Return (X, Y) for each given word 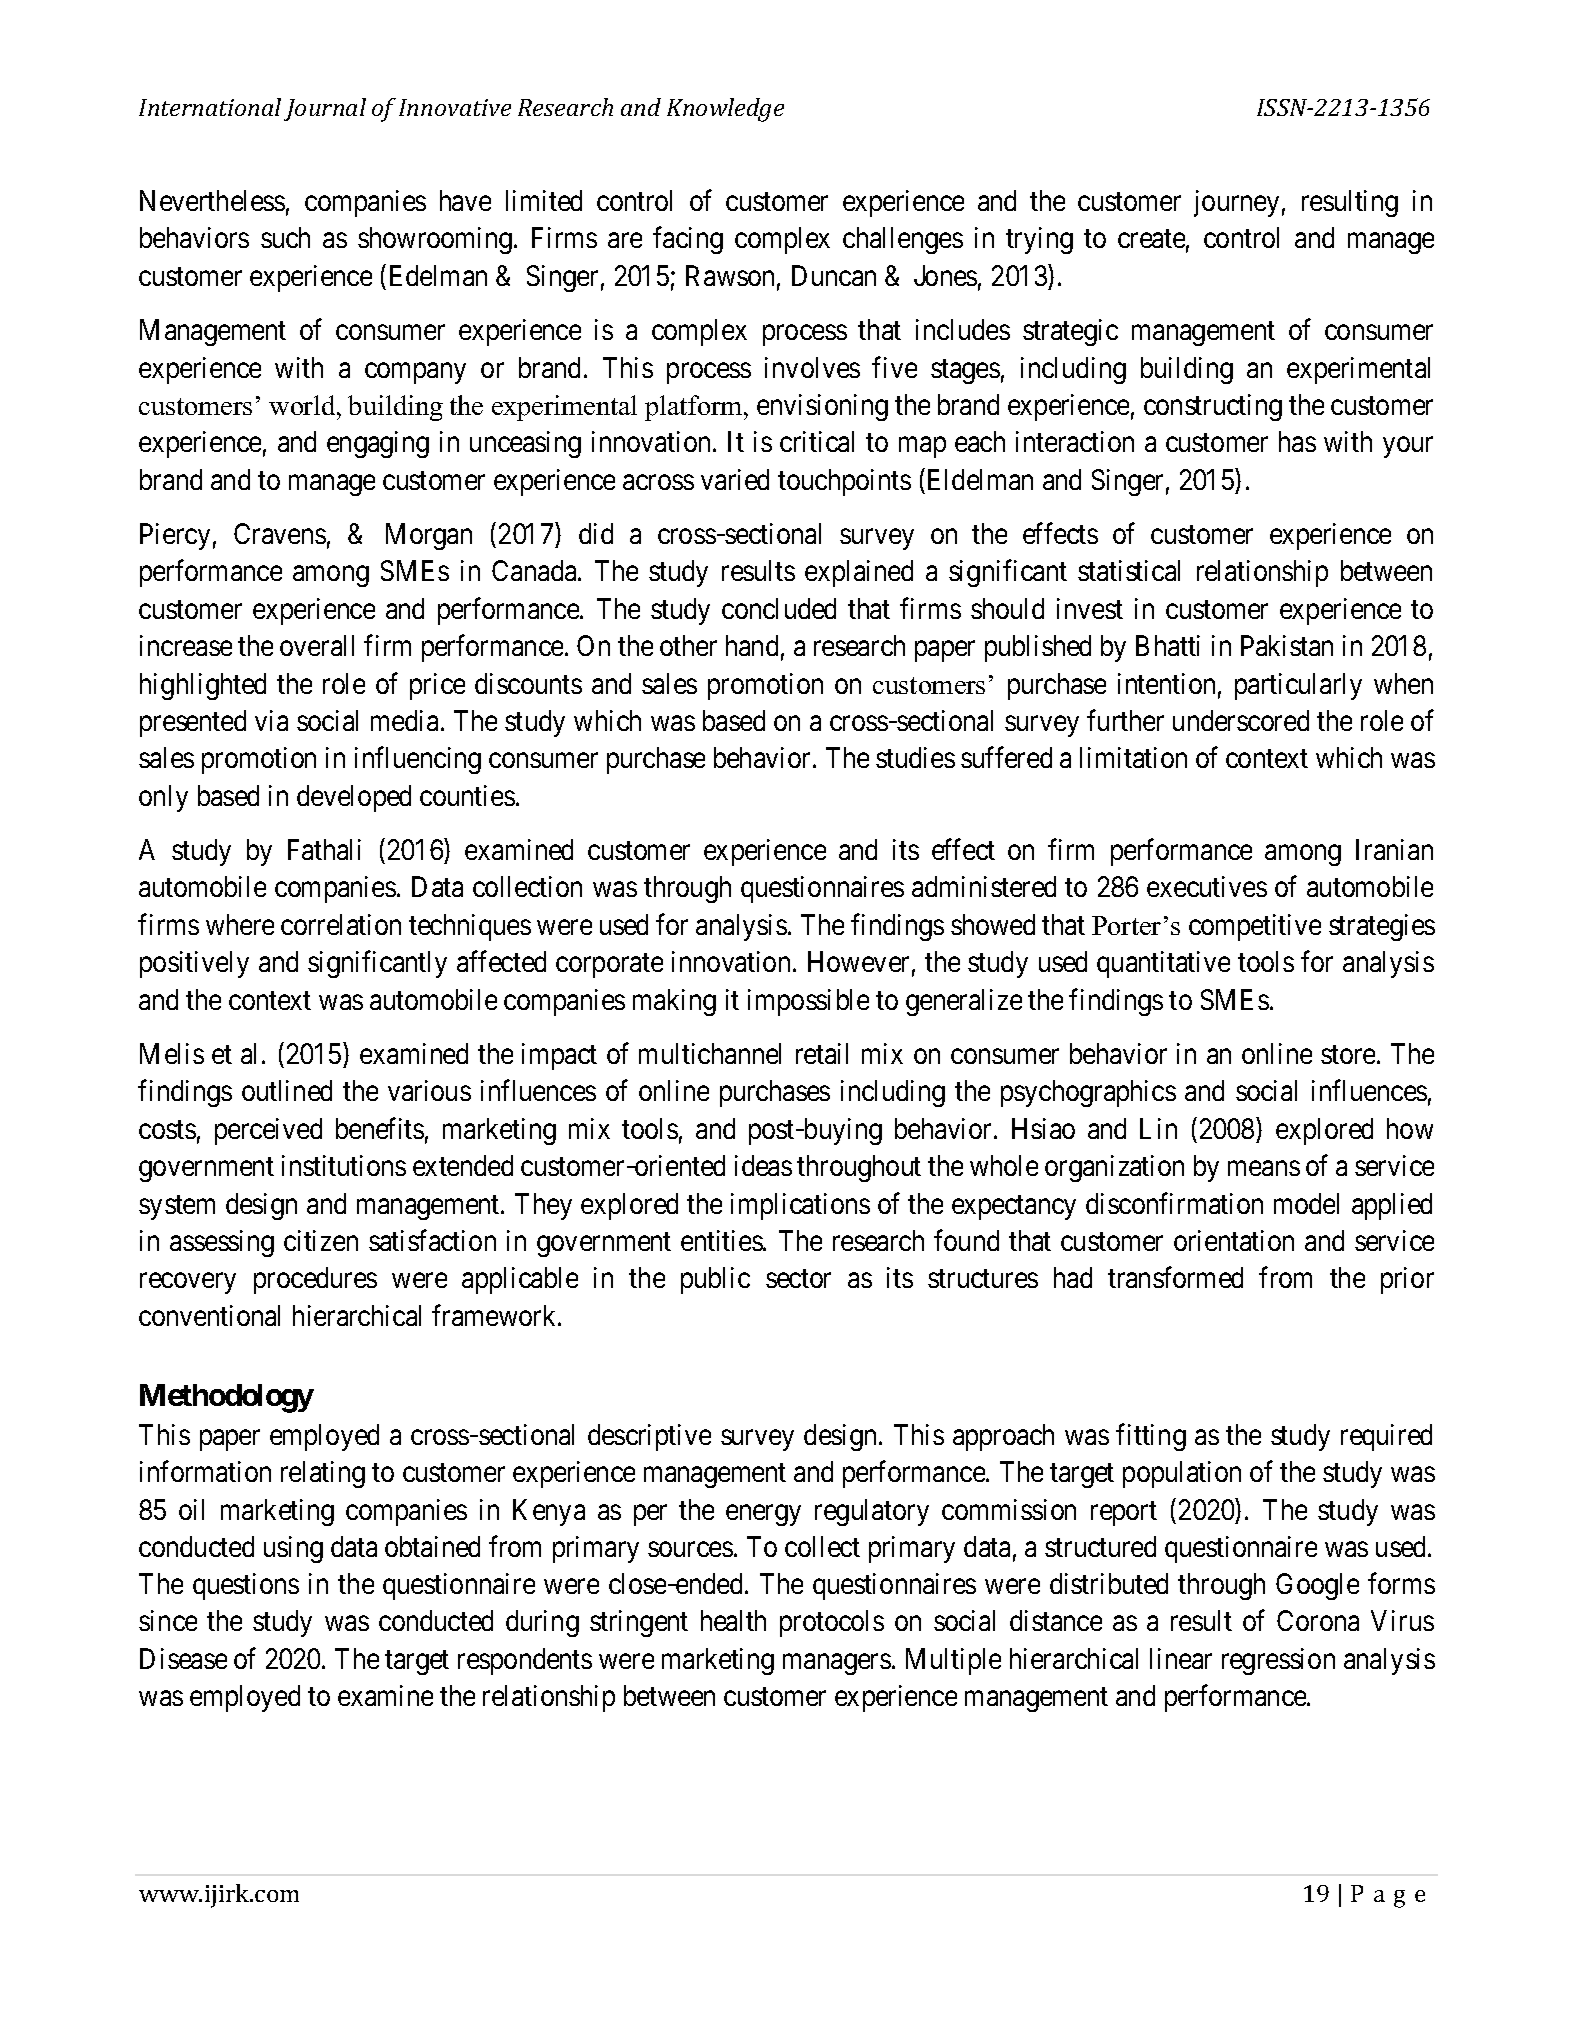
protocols (832, 1623)
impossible (808, 1002)
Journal (325, 109)
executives (1207, 886)
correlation (341, 924)
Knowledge (725, 110)
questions (246, 1586)
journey (1236, 203)
